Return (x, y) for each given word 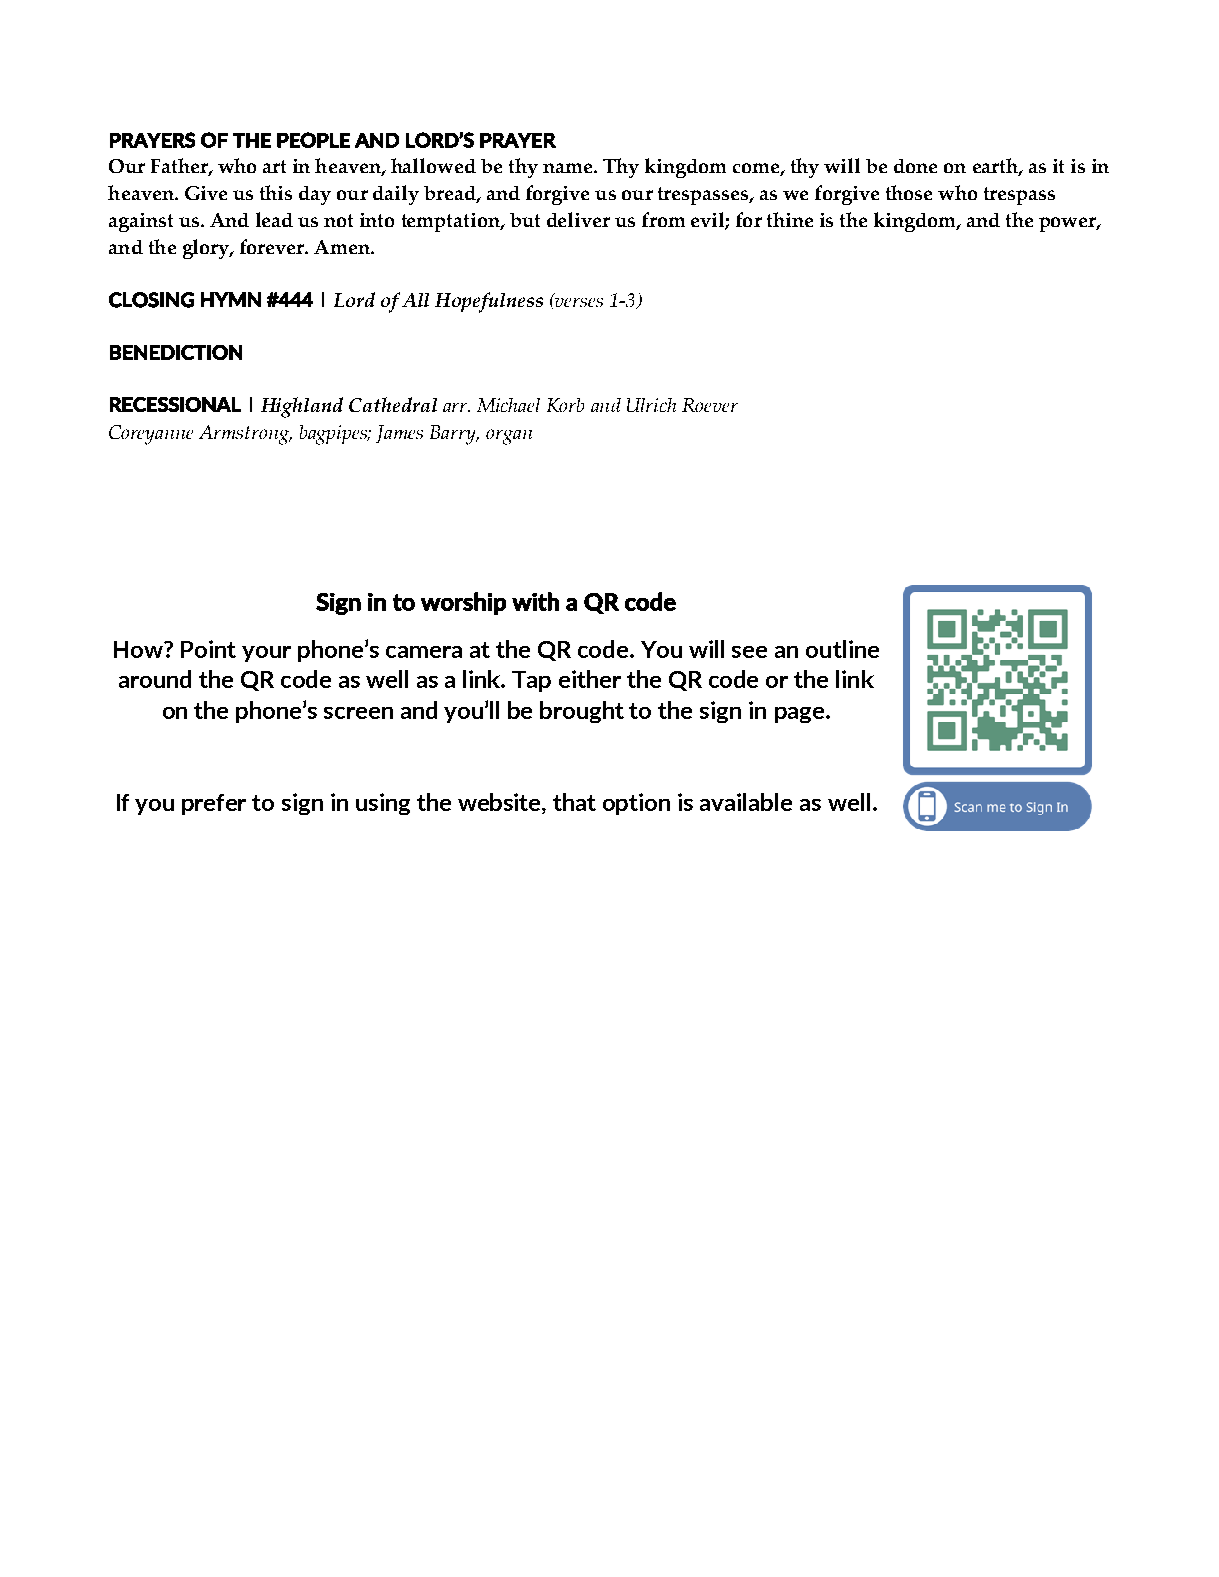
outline (842, 649)
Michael (508, 405)
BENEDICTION (176, 352)
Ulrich (651, 405)
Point (208, 649)
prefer (214, 804)
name (567, 168)
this (276, 192)
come (757, 169)
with (535, 601)
